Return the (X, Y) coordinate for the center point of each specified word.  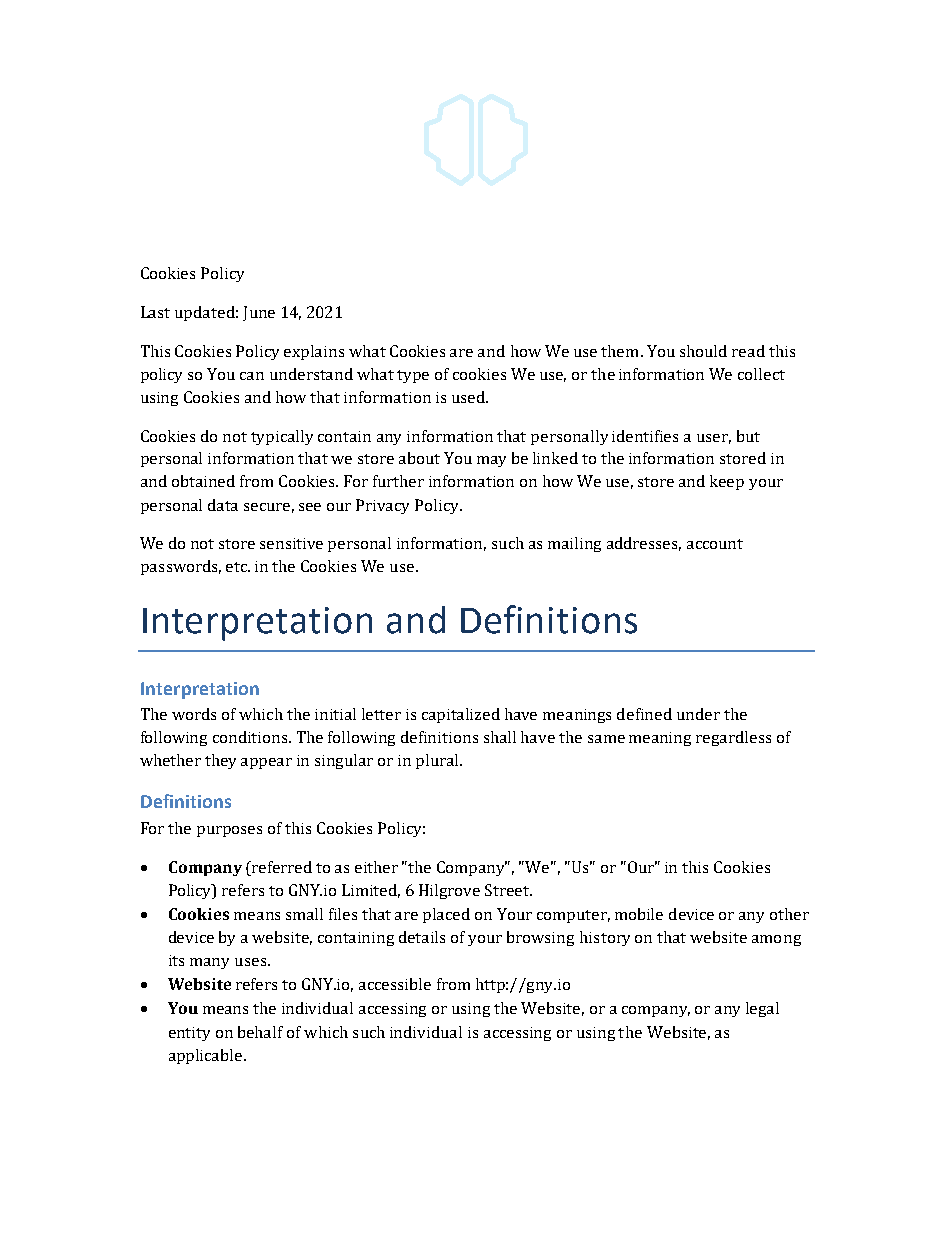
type (413, 376)
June (259, 313)
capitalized (461, 715)
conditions (252, 737)
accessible (395, 984)
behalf (260, 1032)
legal (762, 1009)
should (703, 351)
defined (644, 714)
